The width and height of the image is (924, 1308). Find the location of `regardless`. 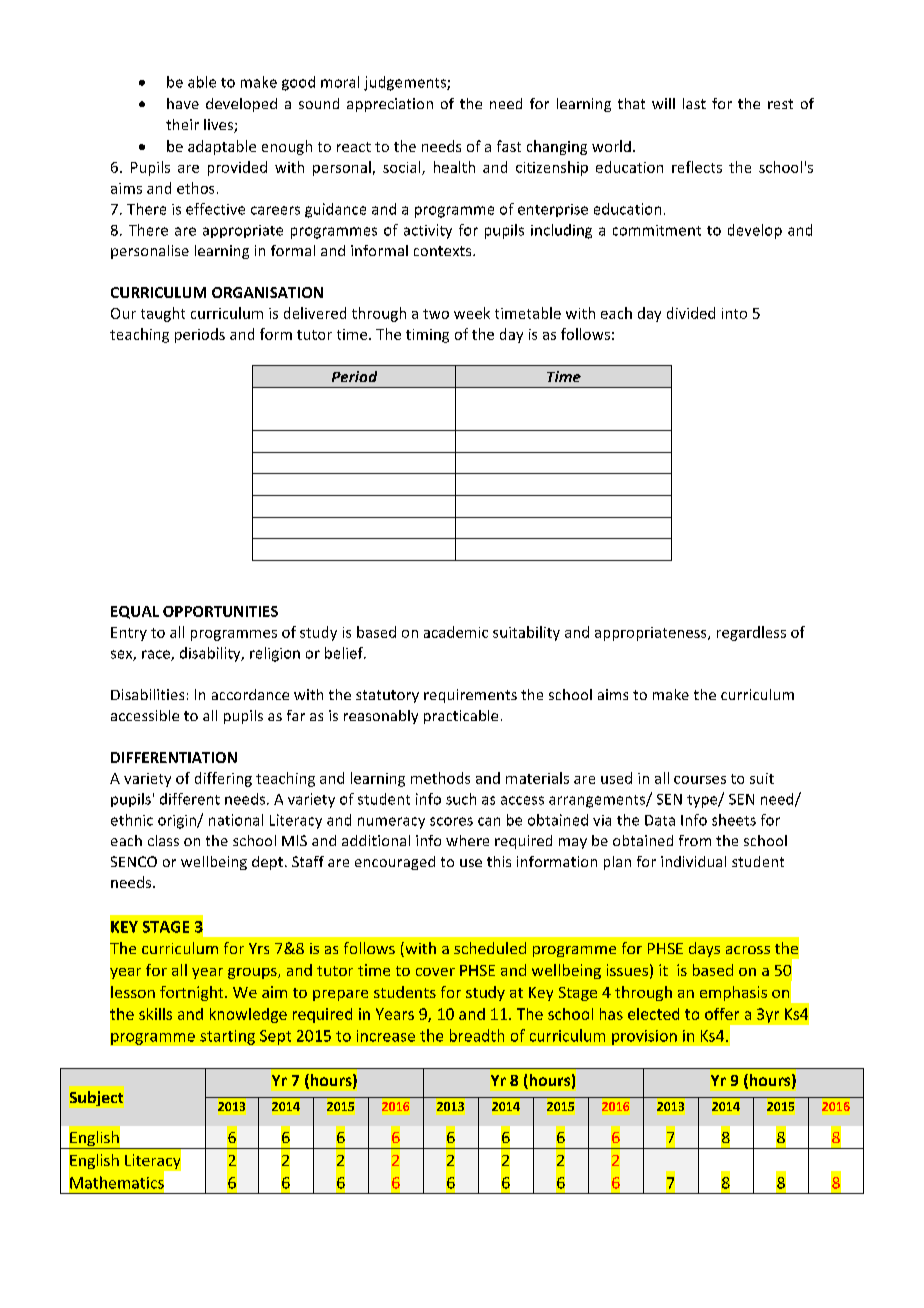

regardless is located at coordinates (751, 633).
